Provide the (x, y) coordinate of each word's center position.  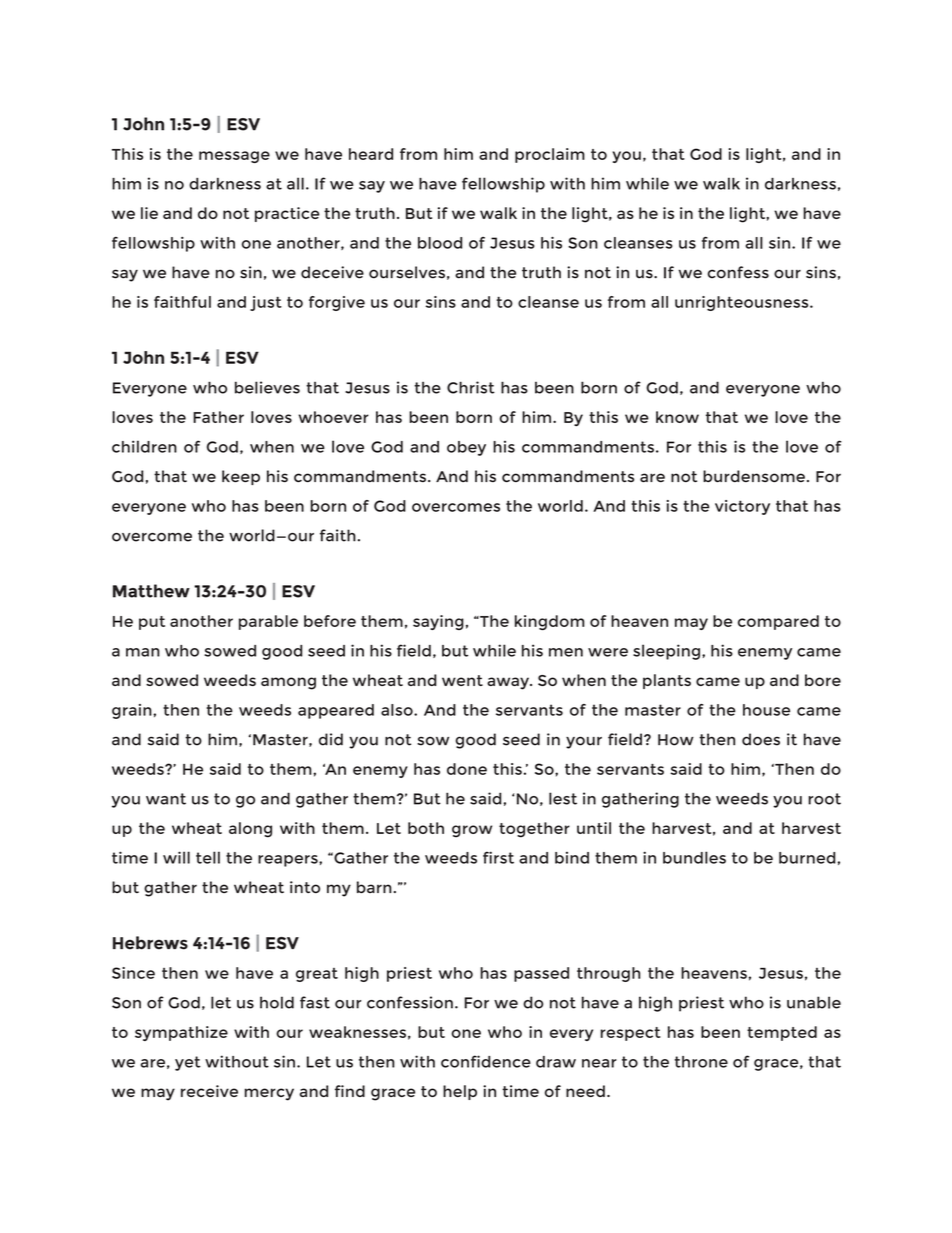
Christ (471, 387)
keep (241, 477)
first (498, 857)
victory (742, 507)
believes (267, 387)
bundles (694, 857)
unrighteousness (743, 303)
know (677, 417)
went (462, 680)
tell (208, 857)
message (234, 157)
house (766, 710)
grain (133, 711)
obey (466, 448)
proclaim (550, 155)
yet (188, 1063)
